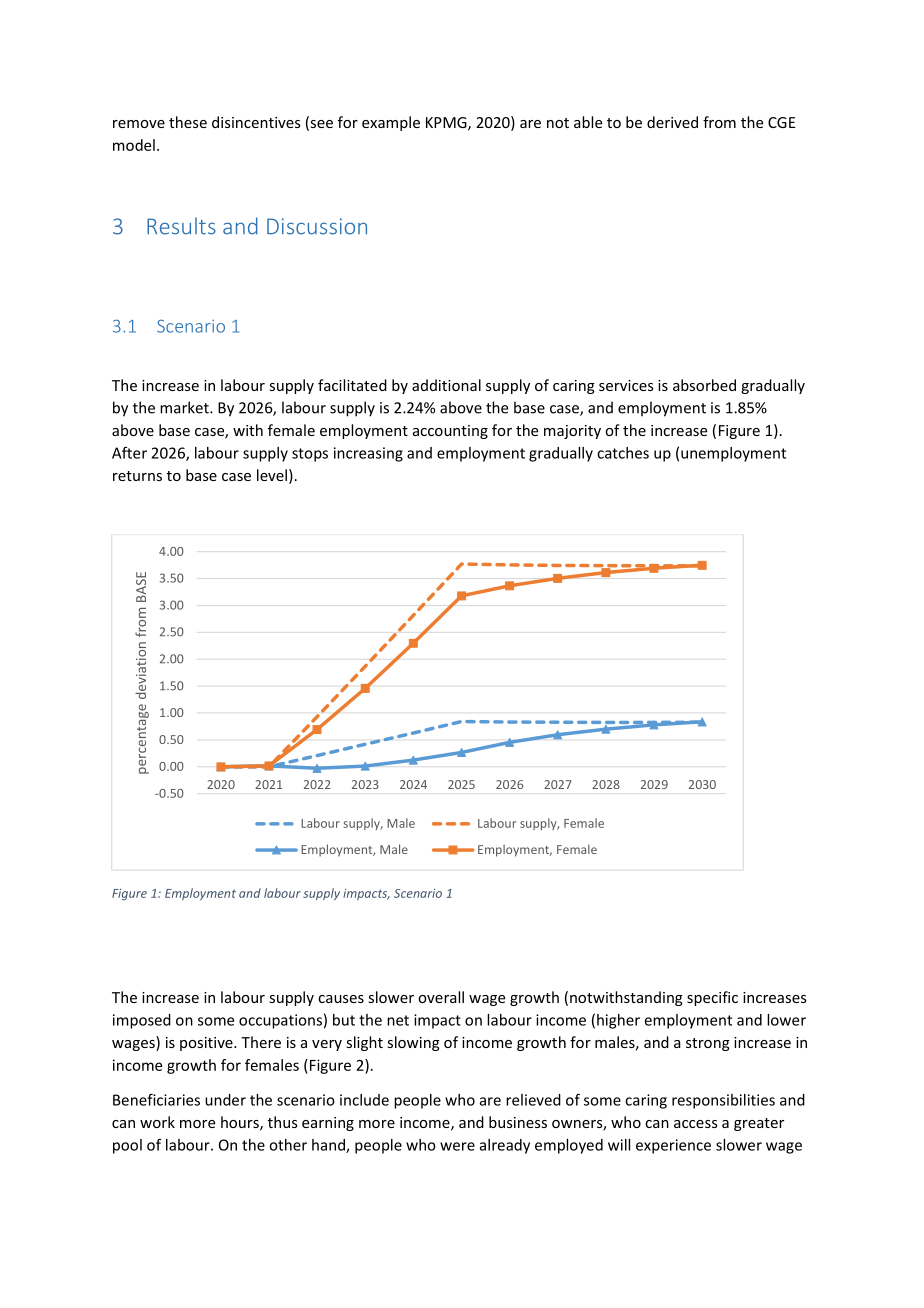  I want to click on specific, so click(712, 998).
